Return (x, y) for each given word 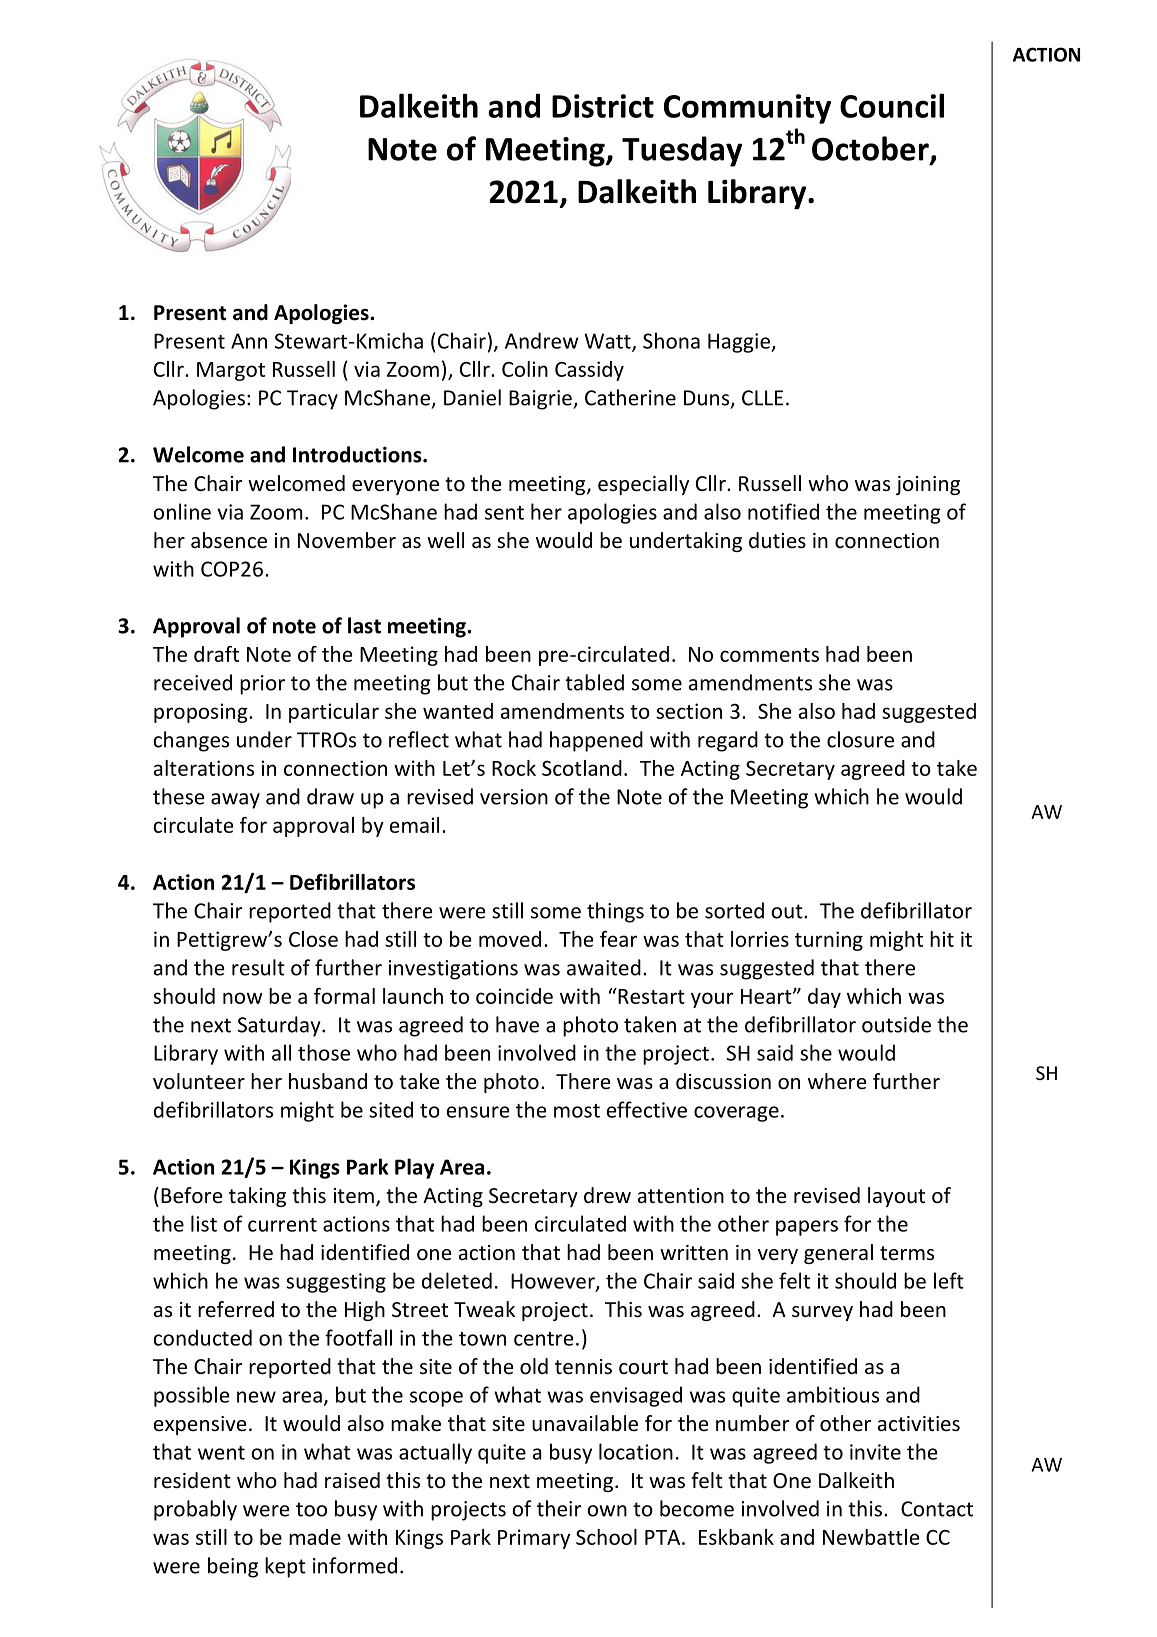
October (871, 149)
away (235, 801)
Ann (249, 341)
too (311, 1509)
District (603, 106)
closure (860, 739)
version (514, 797)
